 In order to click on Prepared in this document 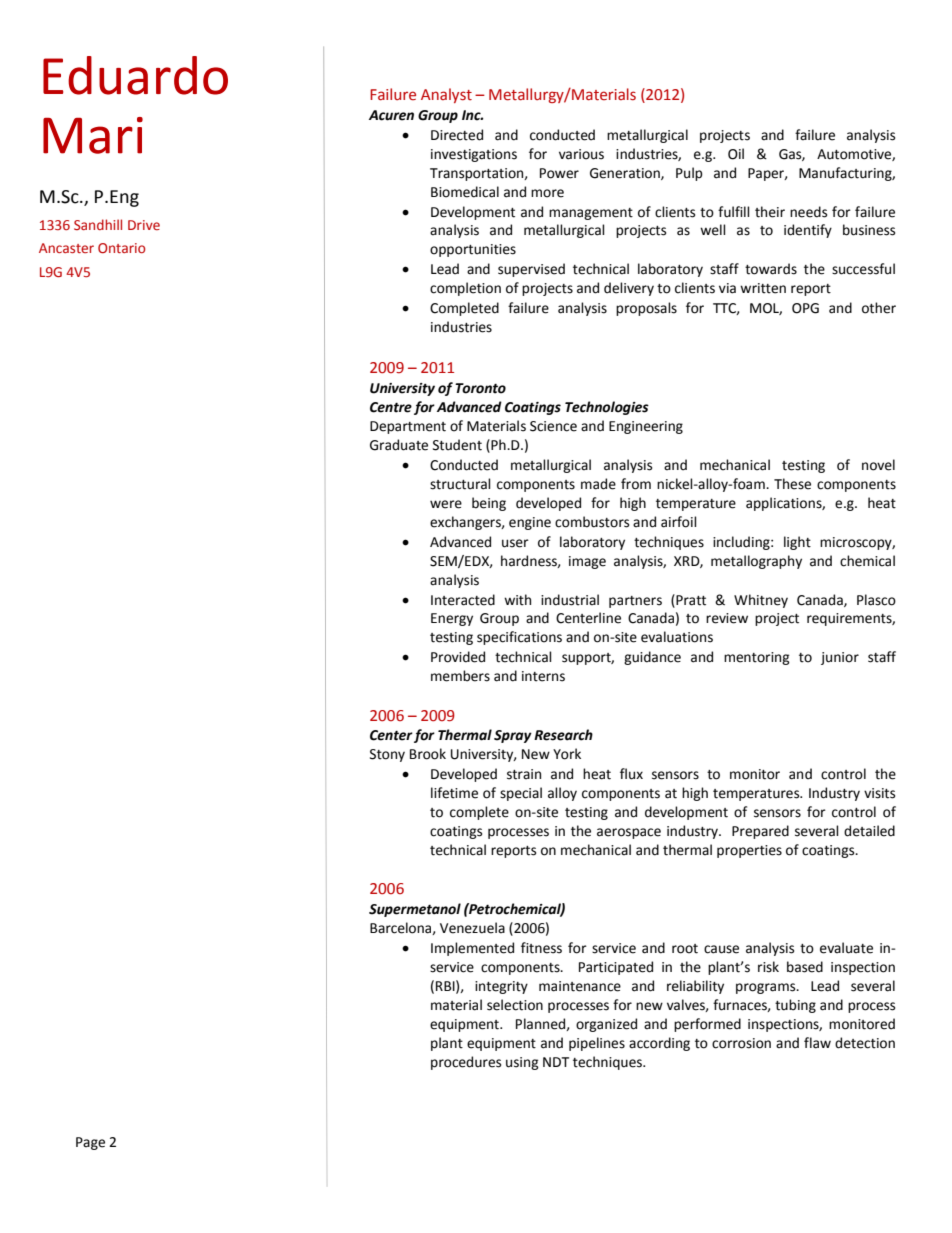, I will do `click(760, 832)`.
